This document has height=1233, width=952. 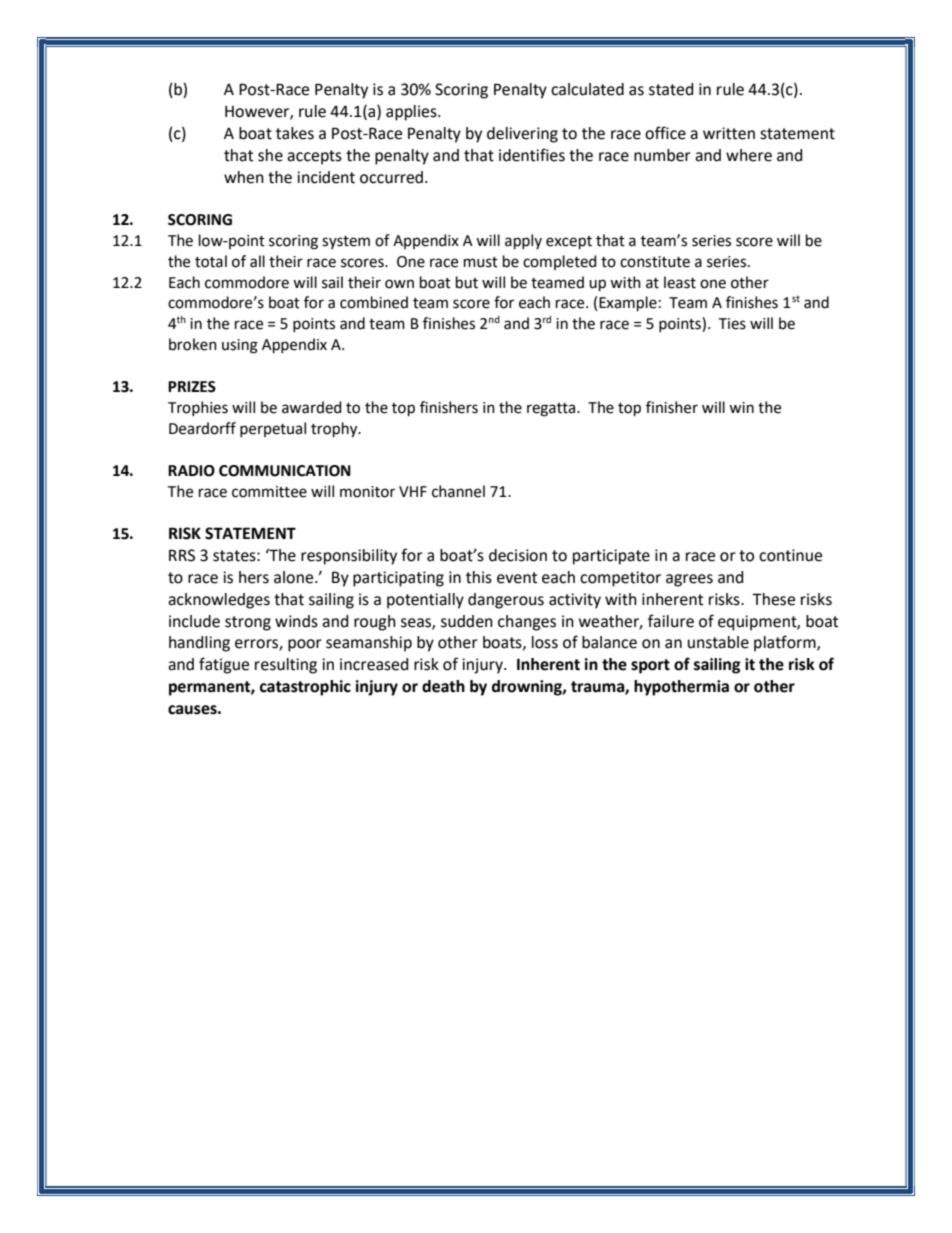 I want to click on death, so click(x=443, y=686).
